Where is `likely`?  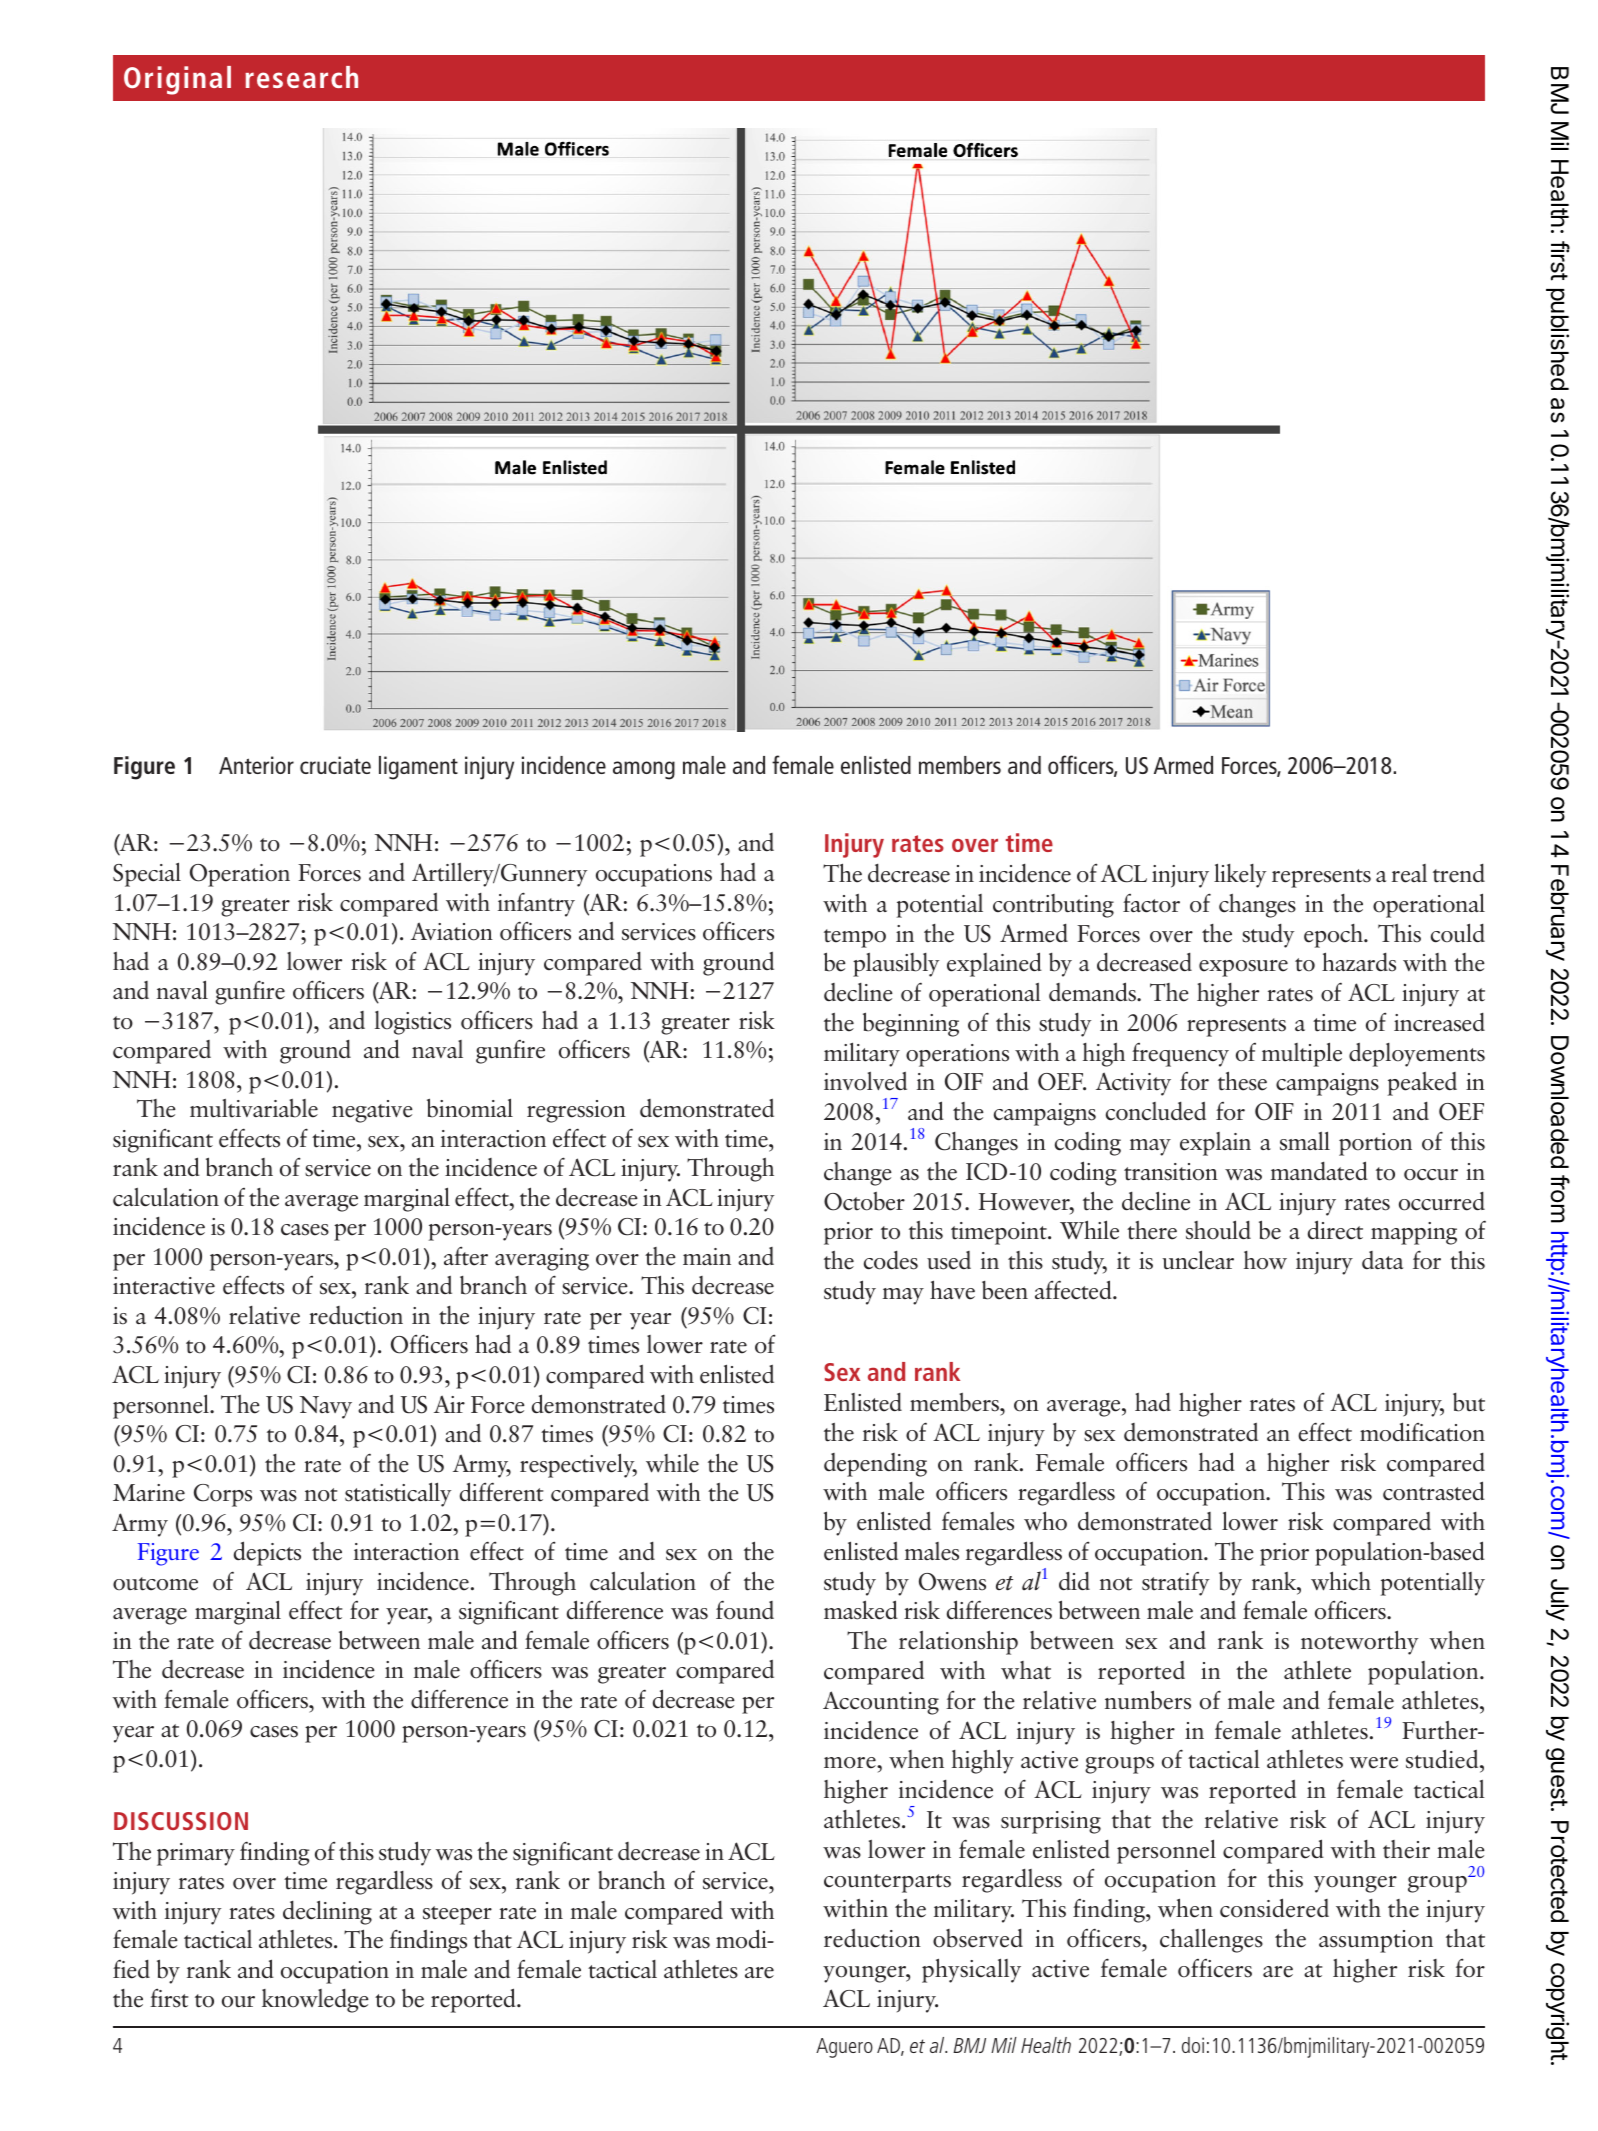 likely is located at coordinates (1240, 875).
